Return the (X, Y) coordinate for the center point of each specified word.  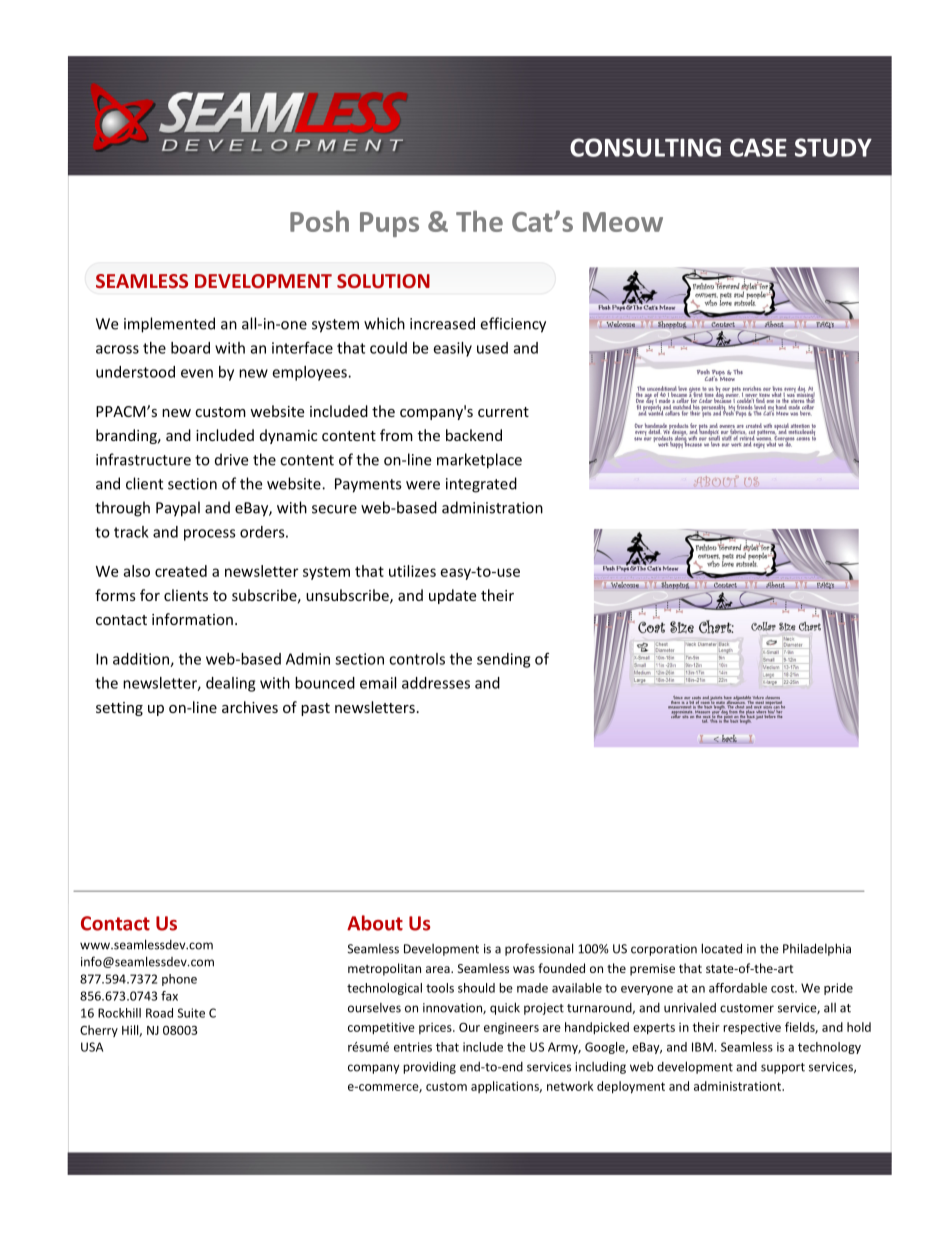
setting (119, 709)
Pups (389, 224)
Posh (319, 221)
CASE (758, 147)
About (375, 923)
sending (503, 660)
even (197, 373)
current (503, 412)
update (452, 596)
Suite (191, 1013)
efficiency (513, 325)
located (721, 948)
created (181, 571)
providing (429, 1067)
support (783, 1068)
